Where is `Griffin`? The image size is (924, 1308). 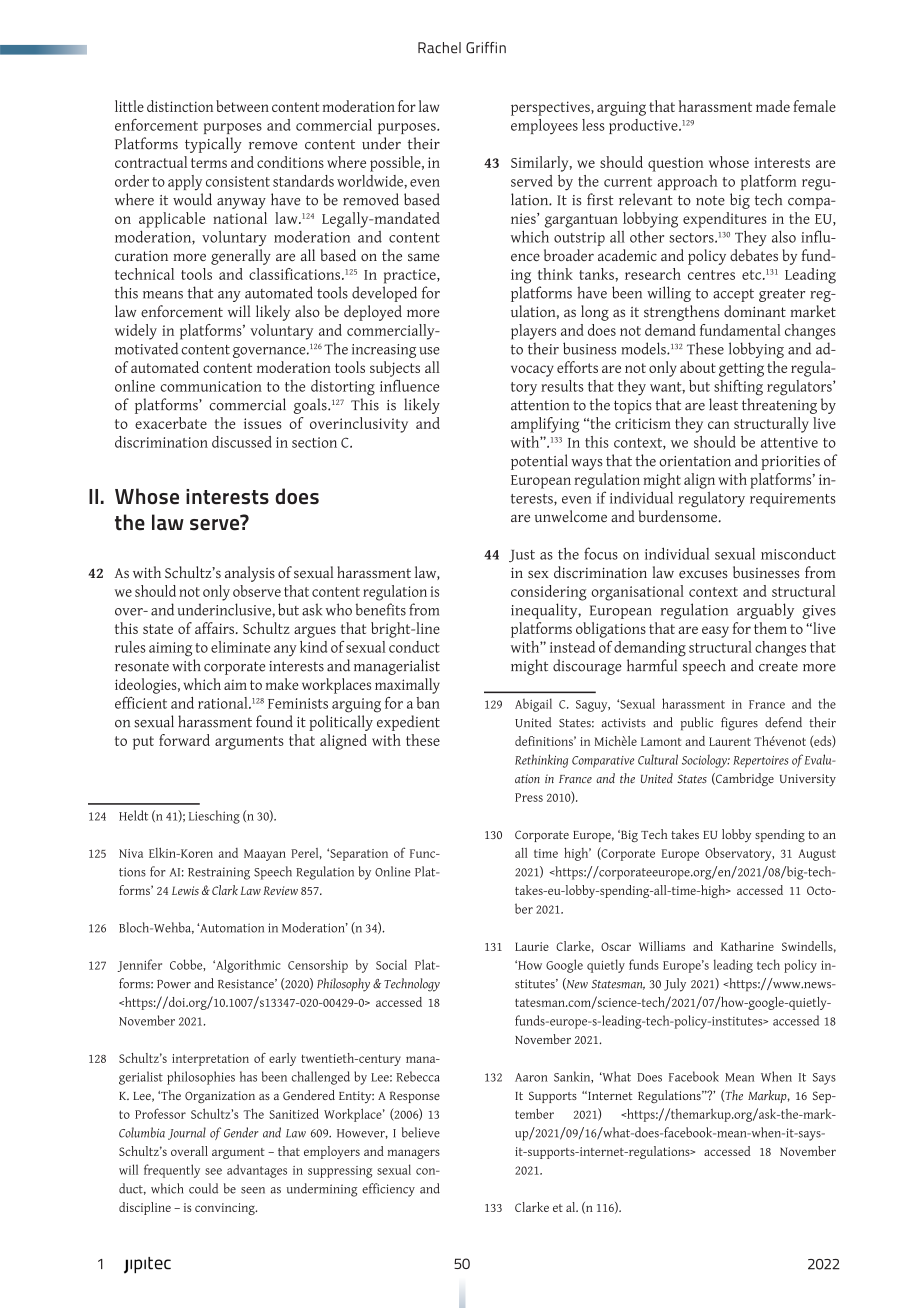 Griffin is located at coordinates (486, 48).
